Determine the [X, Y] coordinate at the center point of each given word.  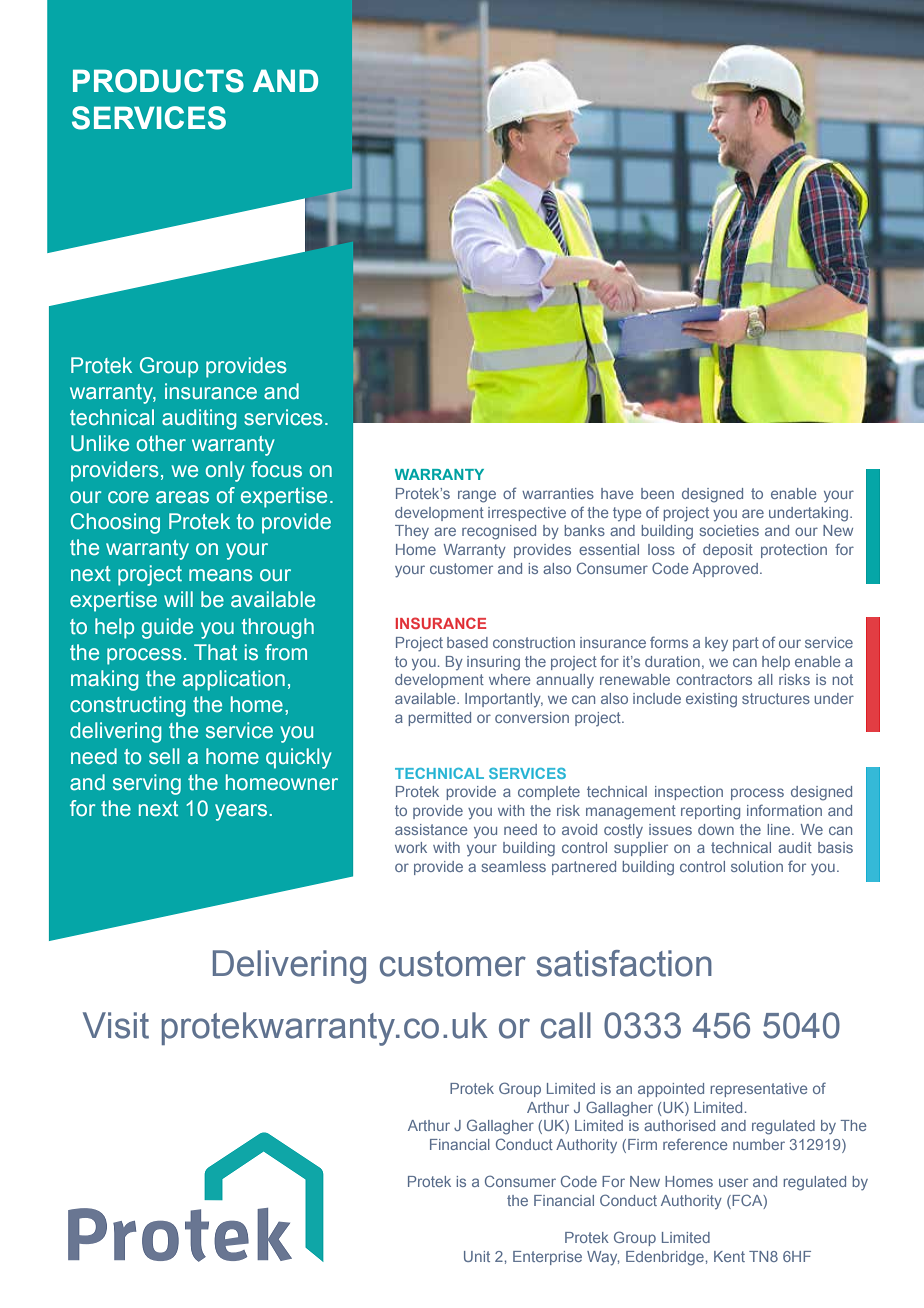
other [161, 443]
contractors [714, 679]
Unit [477, 1256]
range [477, 496]
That [215, 652]
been [657, 493]
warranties [558, 493]
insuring [493, 663]
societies [729, 530]
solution [757, 866]
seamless [514, 866]
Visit [116, 1025]
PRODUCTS [158, 81]
